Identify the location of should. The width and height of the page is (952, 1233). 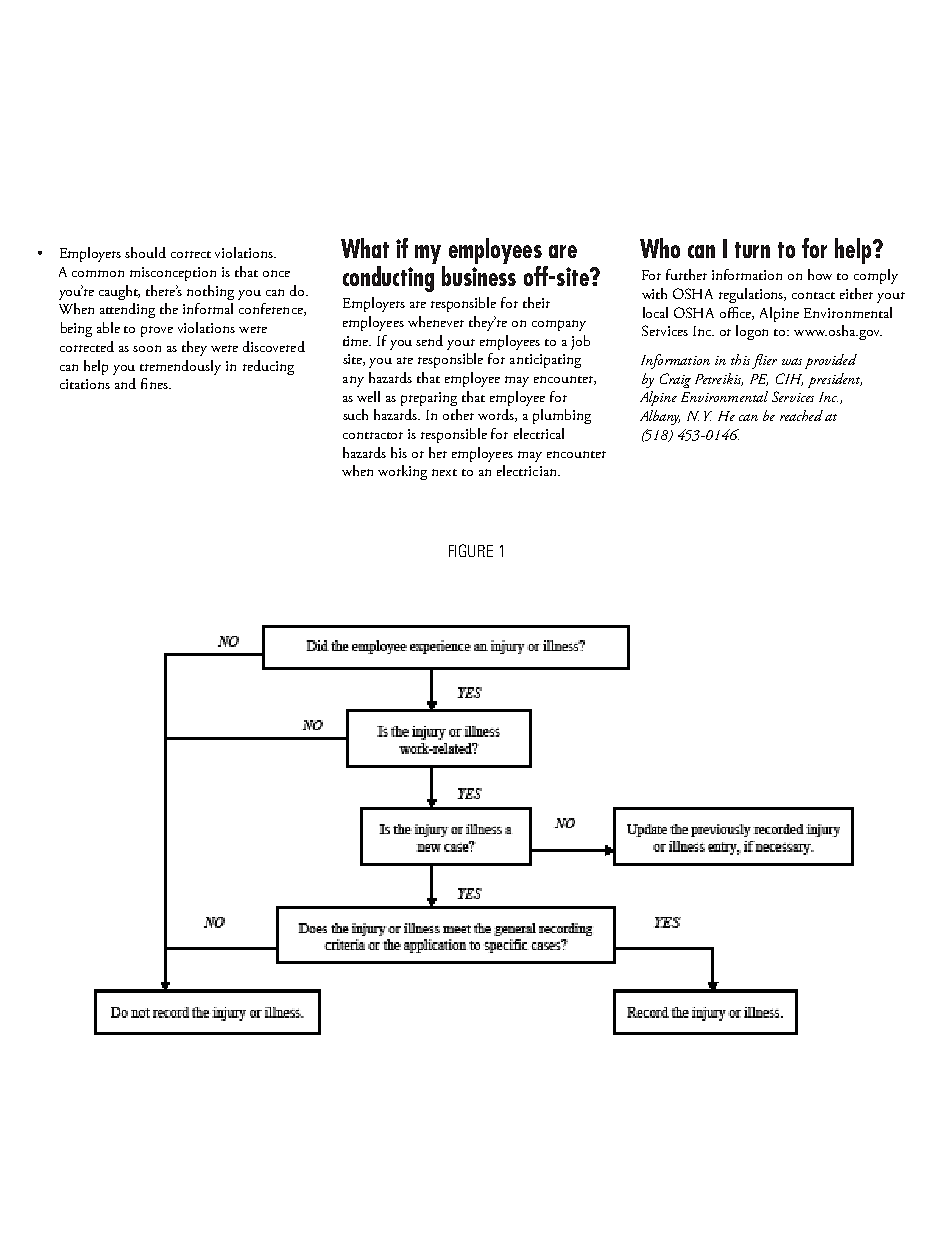
(145, 252).
